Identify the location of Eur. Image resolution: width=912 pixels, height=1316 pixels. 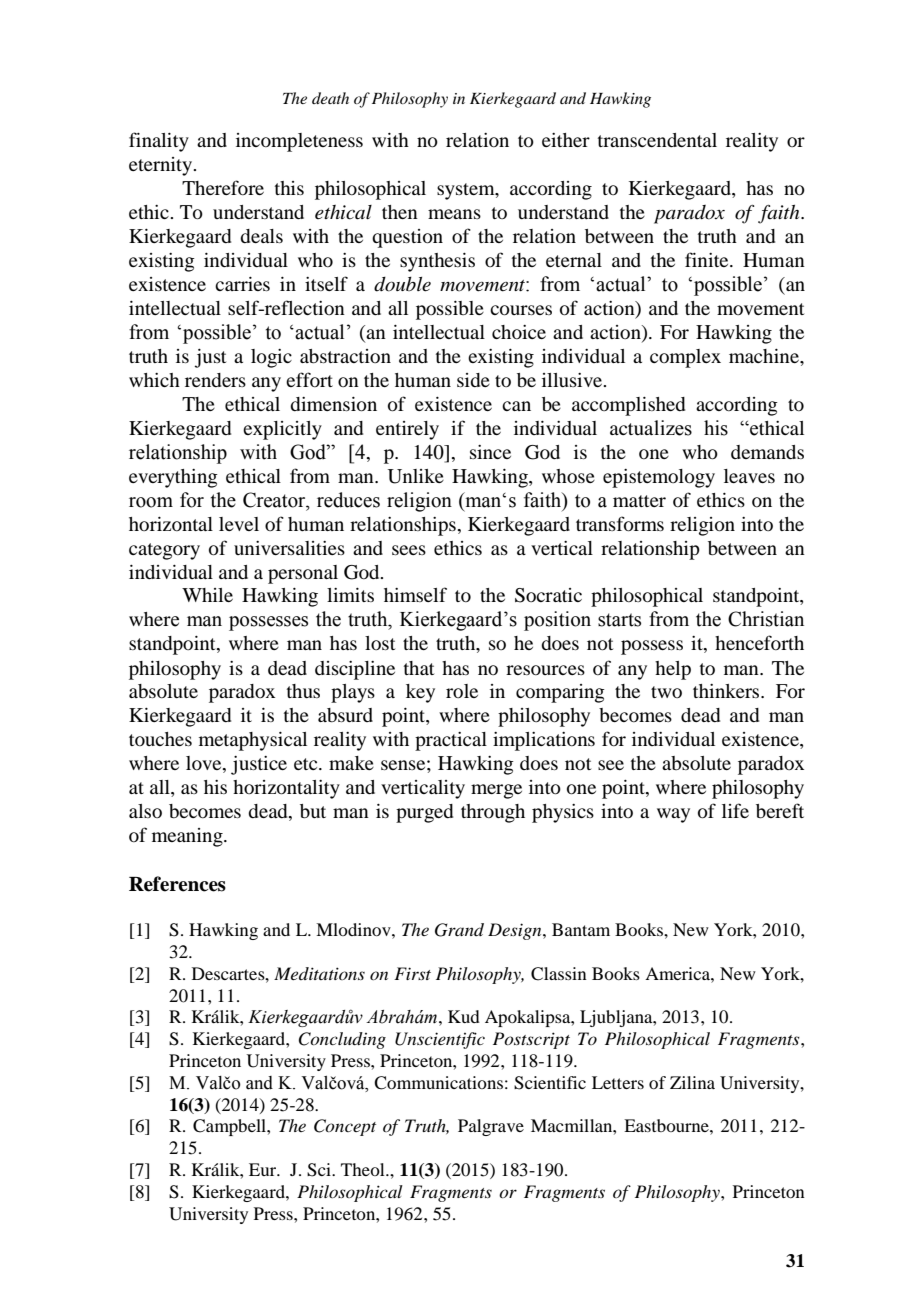
(263, 1169).
